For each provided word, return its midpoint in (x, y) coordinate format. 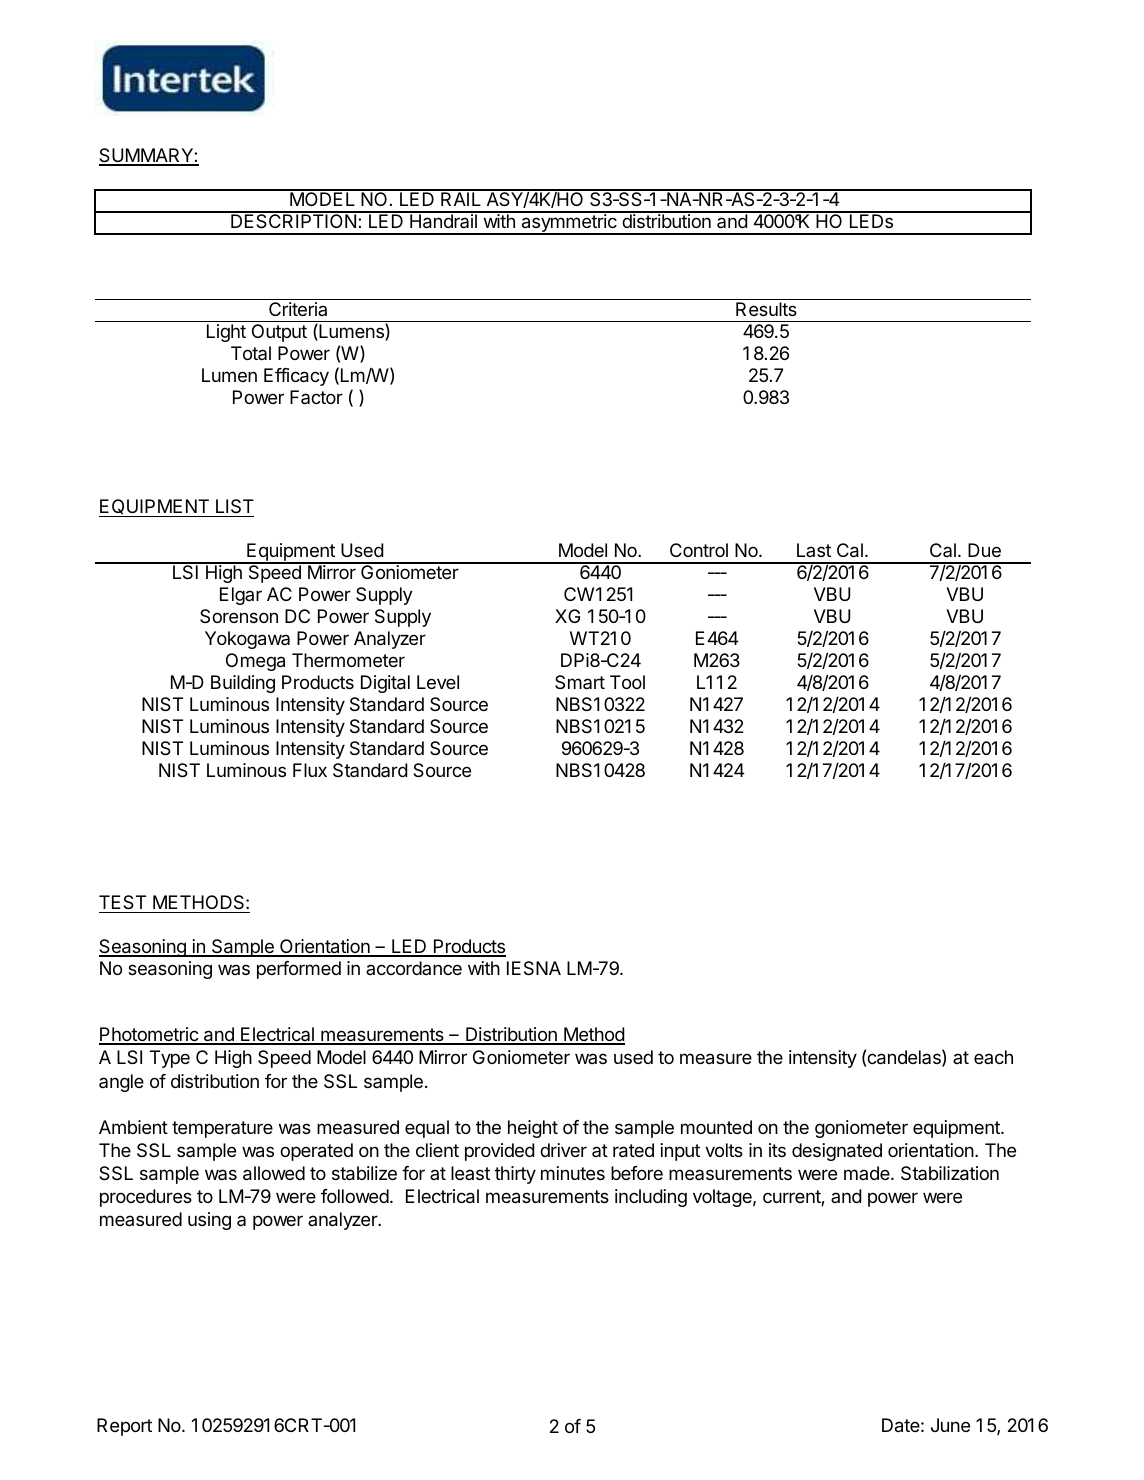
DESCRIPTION (293, 220)
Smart (580, 682)
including (651, 1198)
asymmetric (569, 223)
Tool (627, 682)
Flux (310, 770)
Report (124, 1427)
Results (766, 309)
